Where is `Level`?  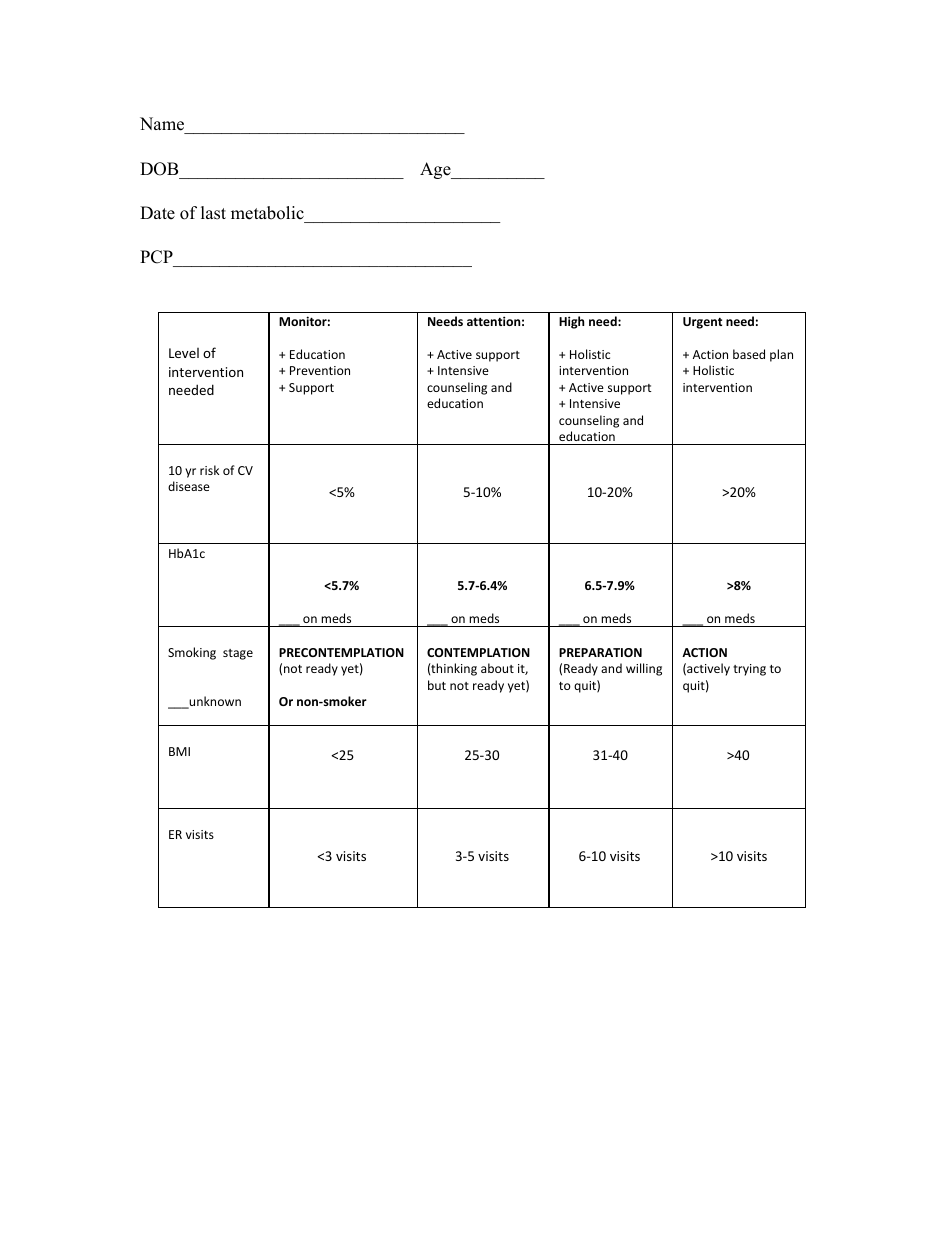
Level is located at coordinates (184, 353).
